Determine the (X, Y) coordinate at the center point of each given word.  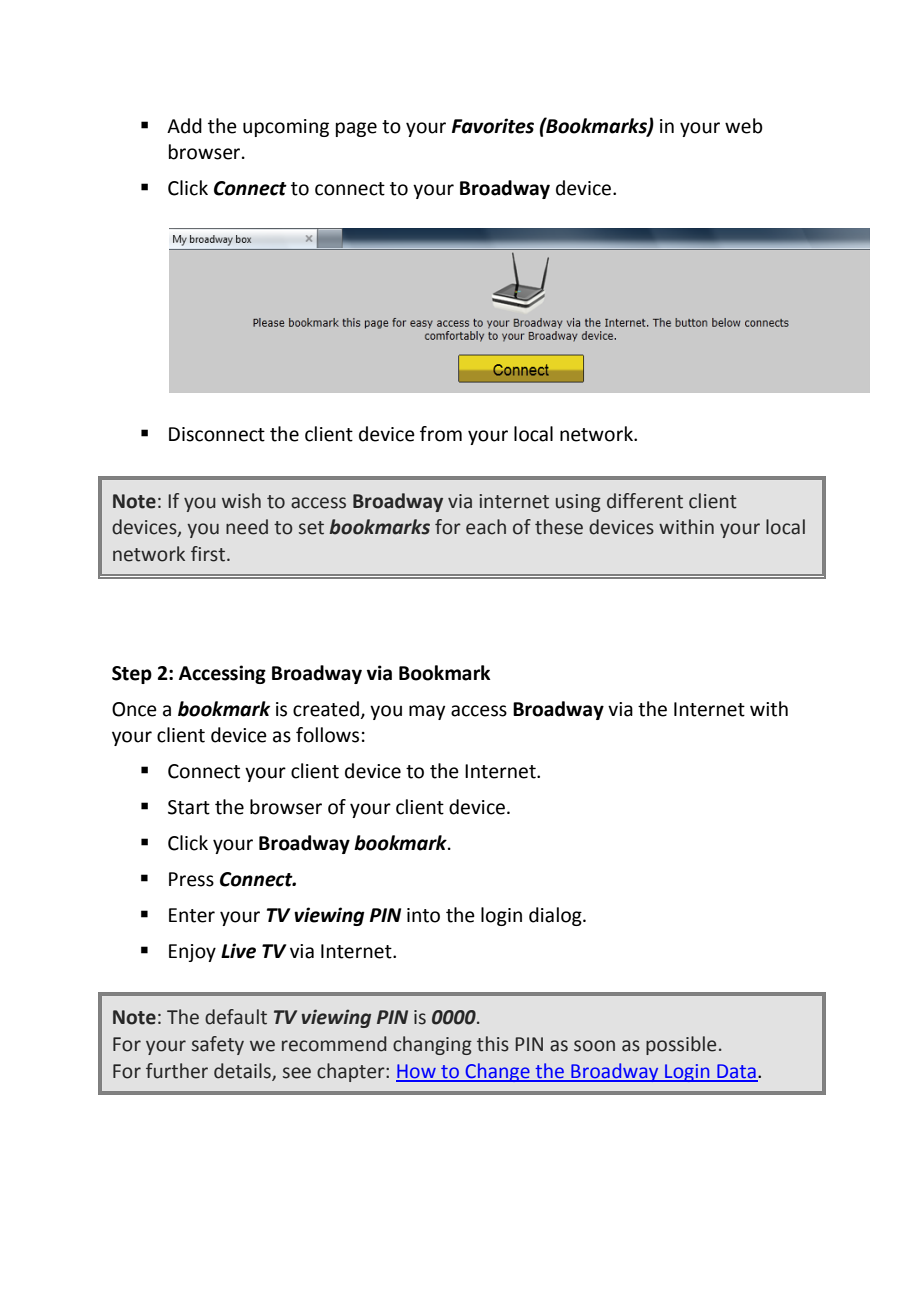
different (645, 501)
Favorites (493, 126)
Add (184, 126)
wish (241, 501)
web (744, 126)
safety (218, 1045)
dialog (556, 916)
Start (189, 807)
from (441, 434)
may (427, 712)
